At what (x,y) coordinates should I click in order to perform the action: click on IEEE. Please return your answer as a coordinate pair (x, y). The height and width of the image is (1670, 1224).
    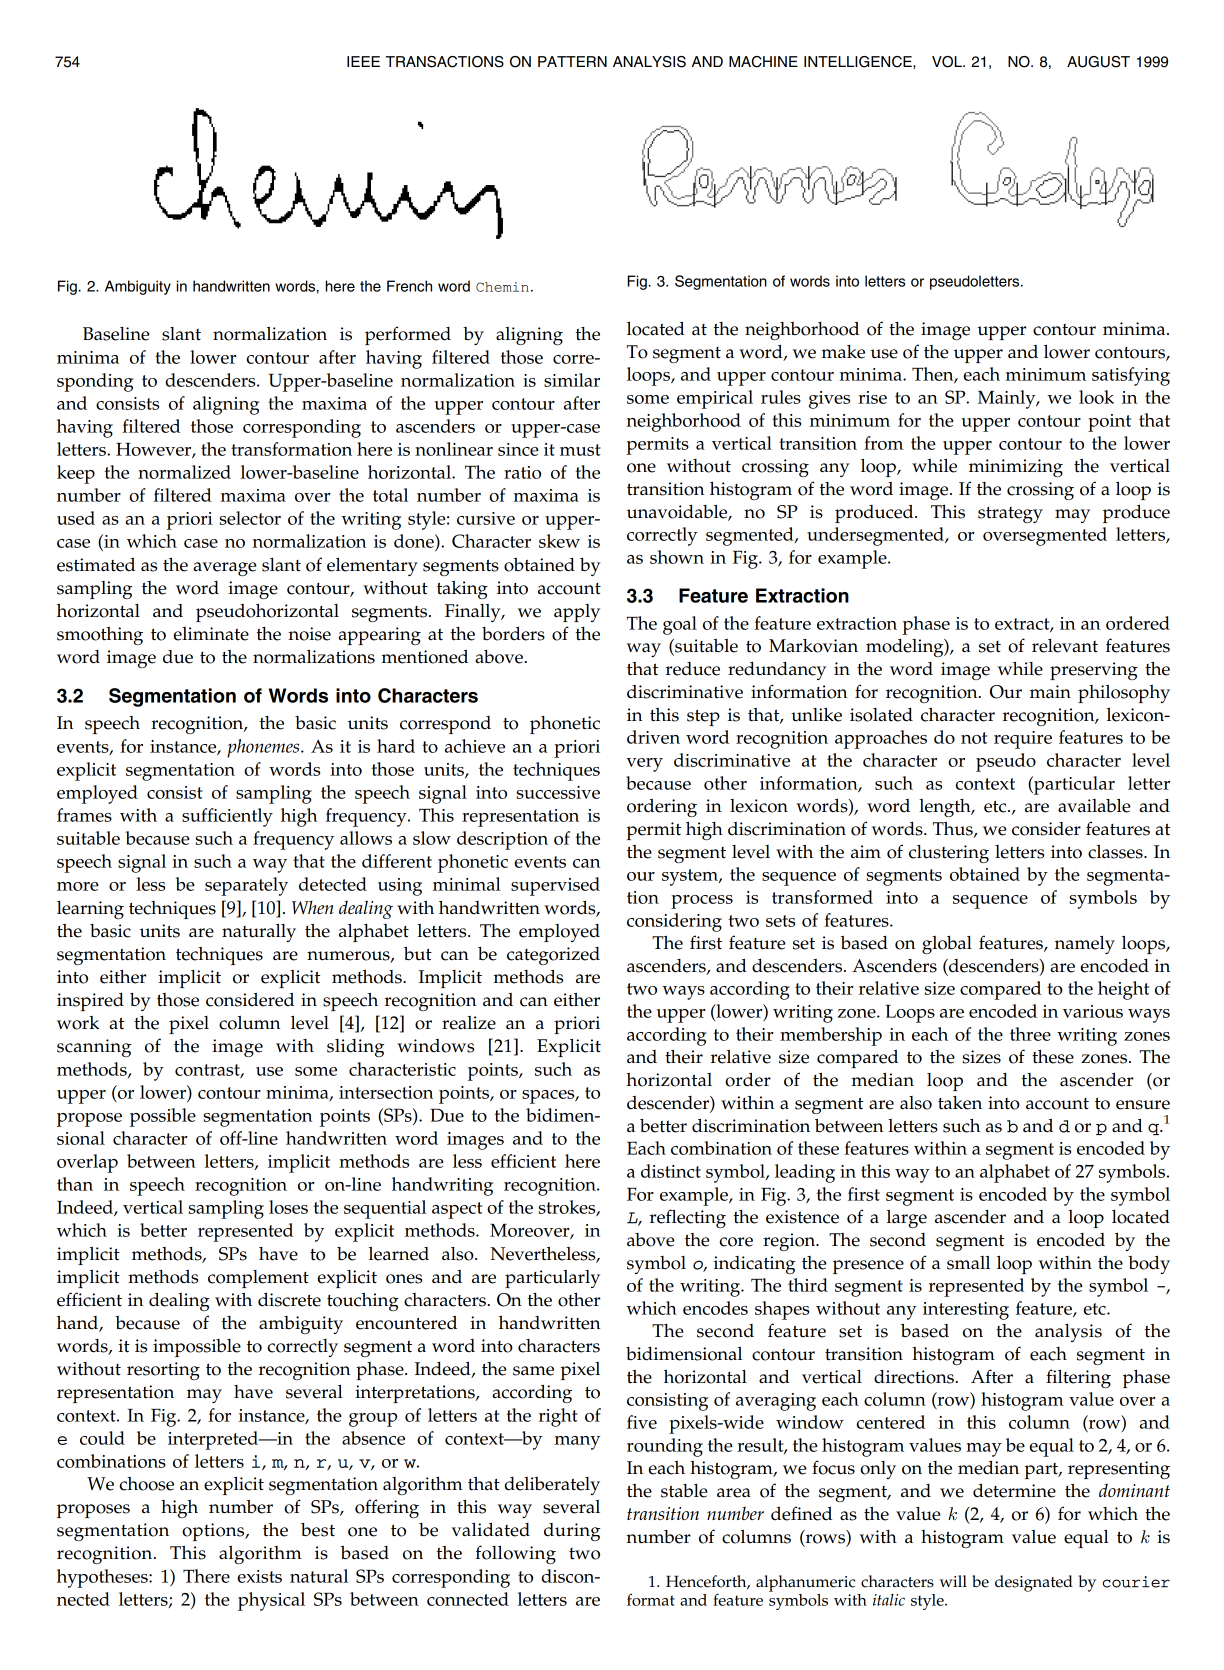
    Looking at the image, I should click on (363, 61).
